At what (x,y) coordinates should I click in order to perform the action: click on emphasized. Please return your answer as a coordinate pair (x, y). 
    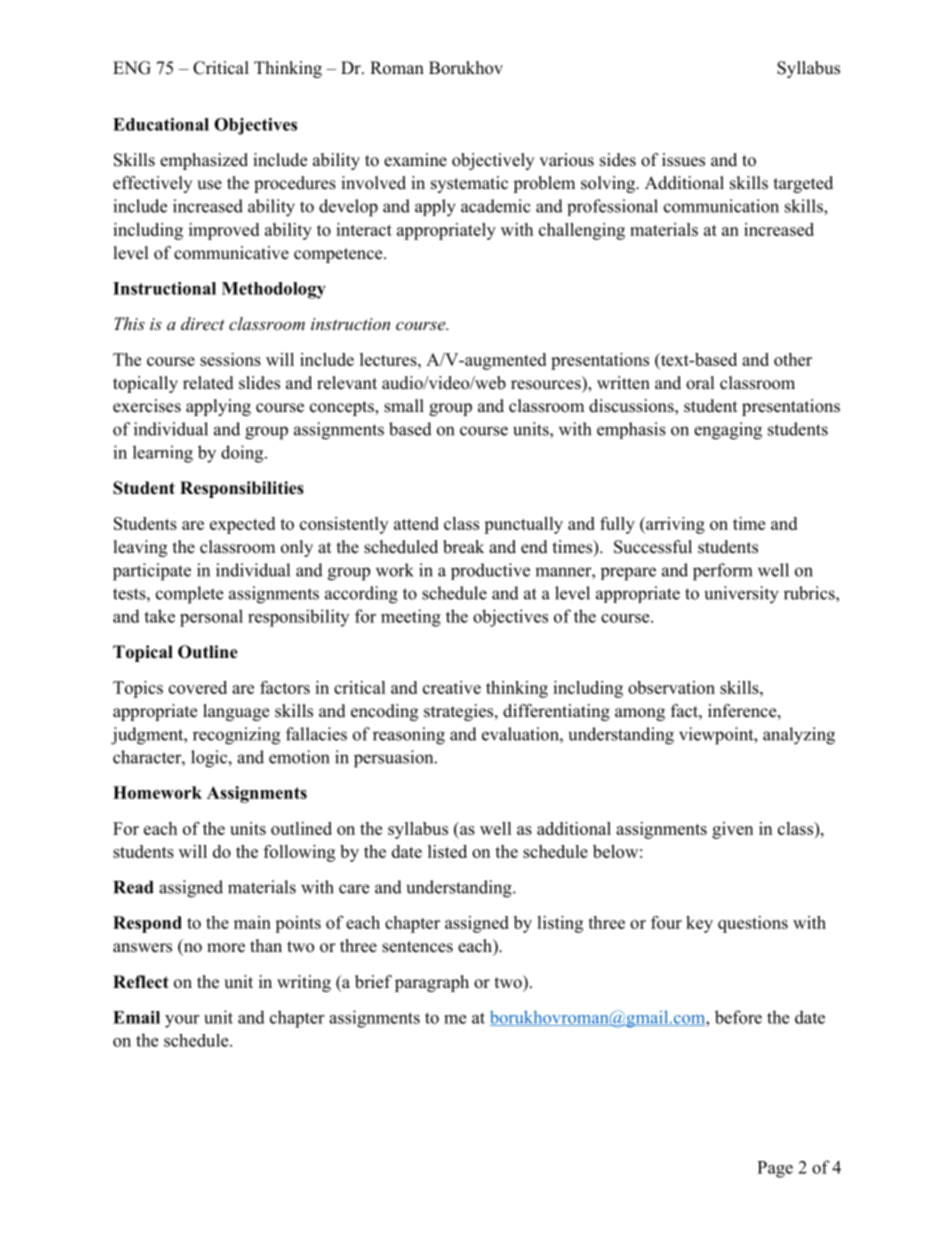
    Looking at the image, I should click on (204, 161).
